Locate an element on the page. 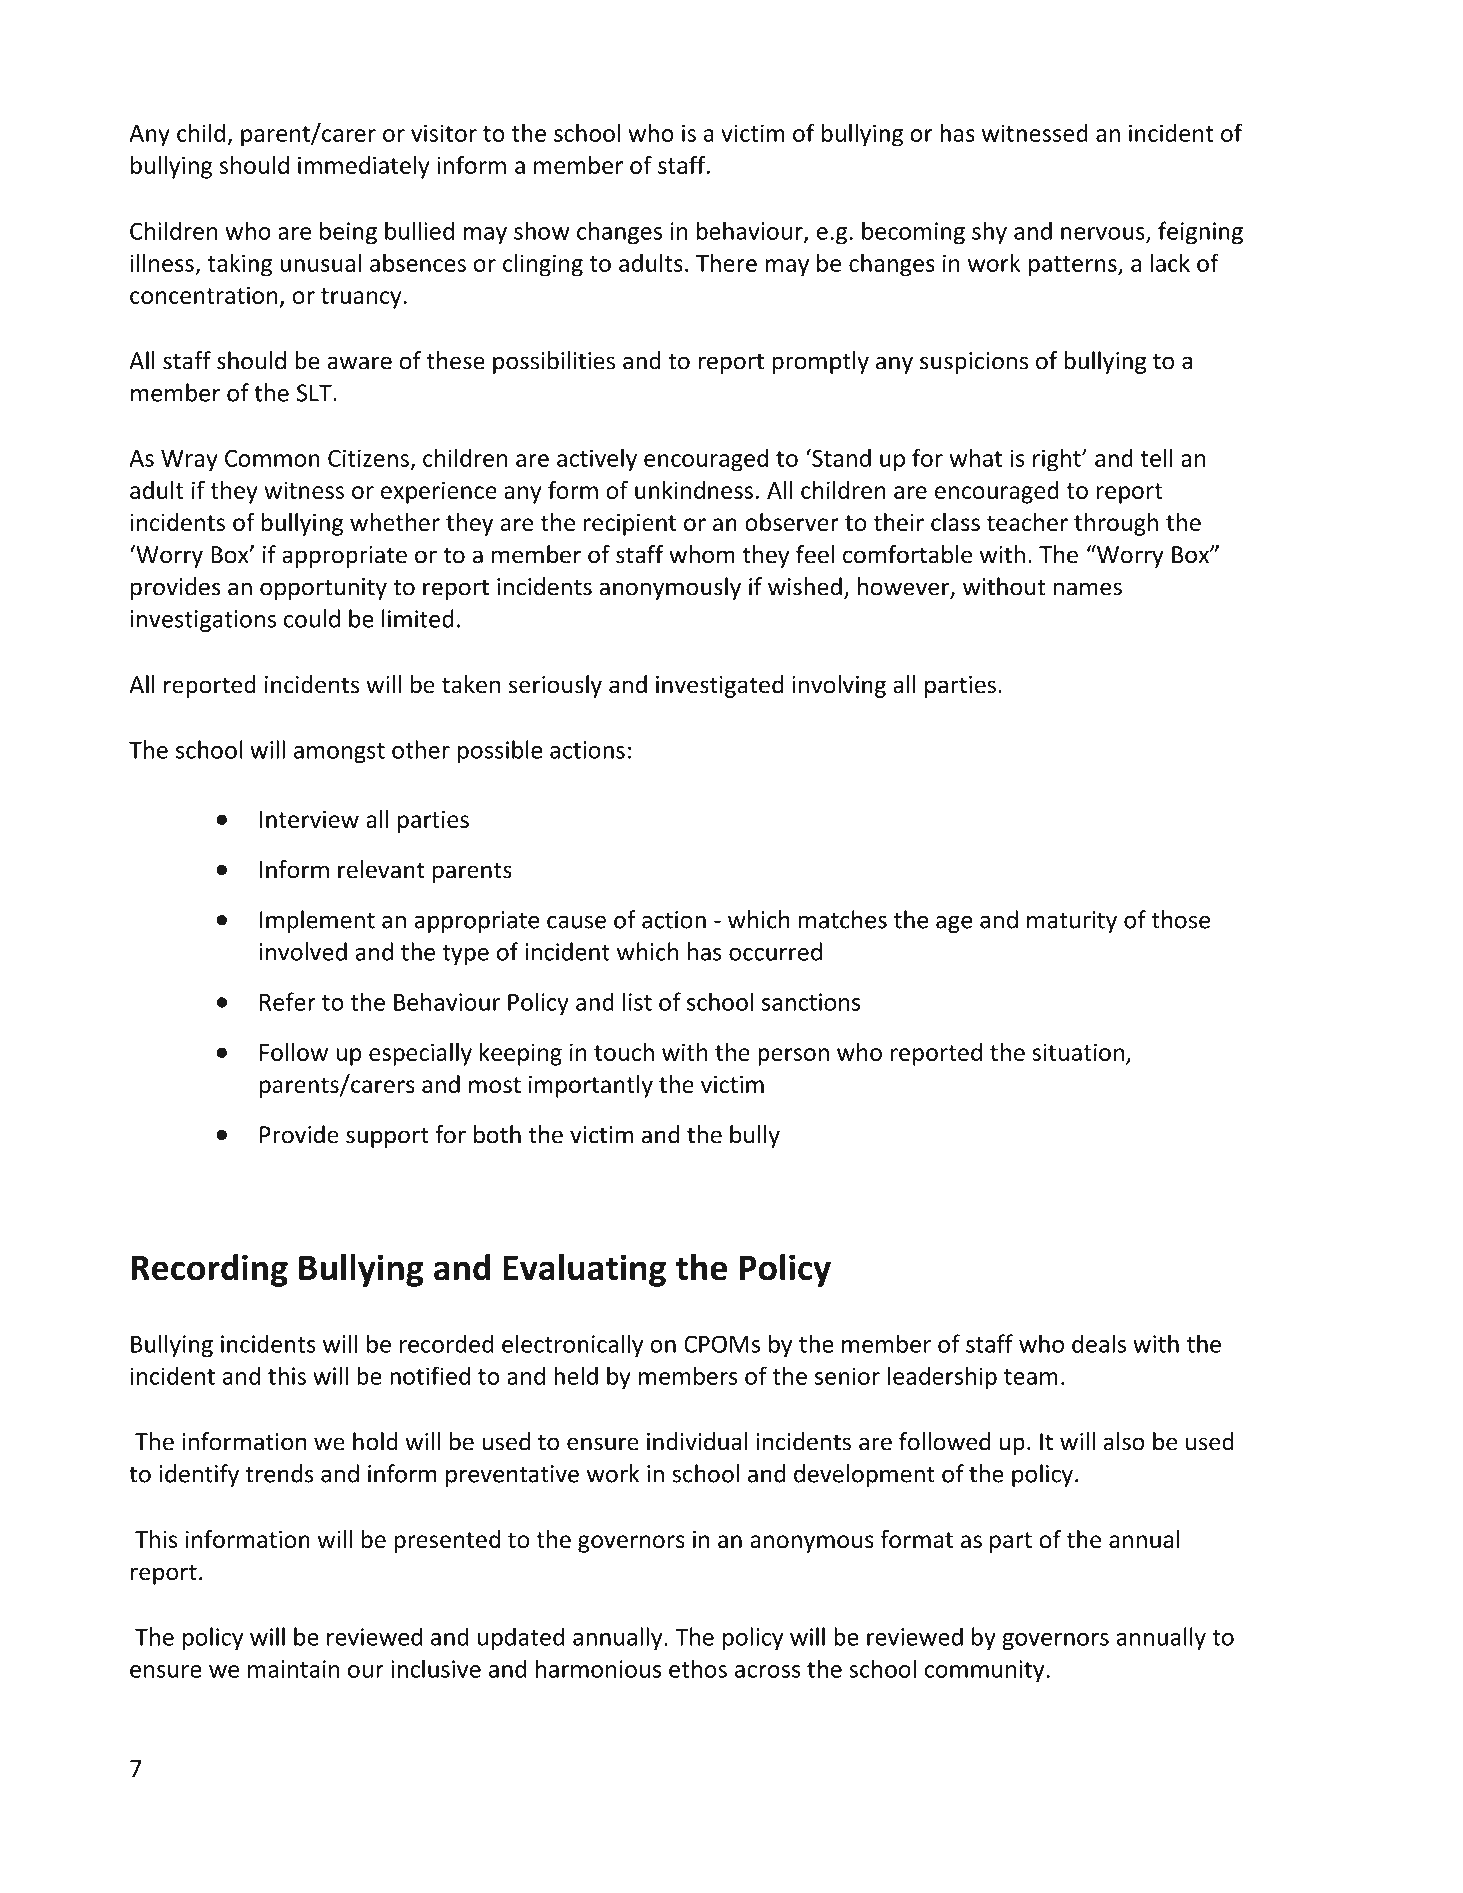  maturity is located at coordinates (1072, 922).
